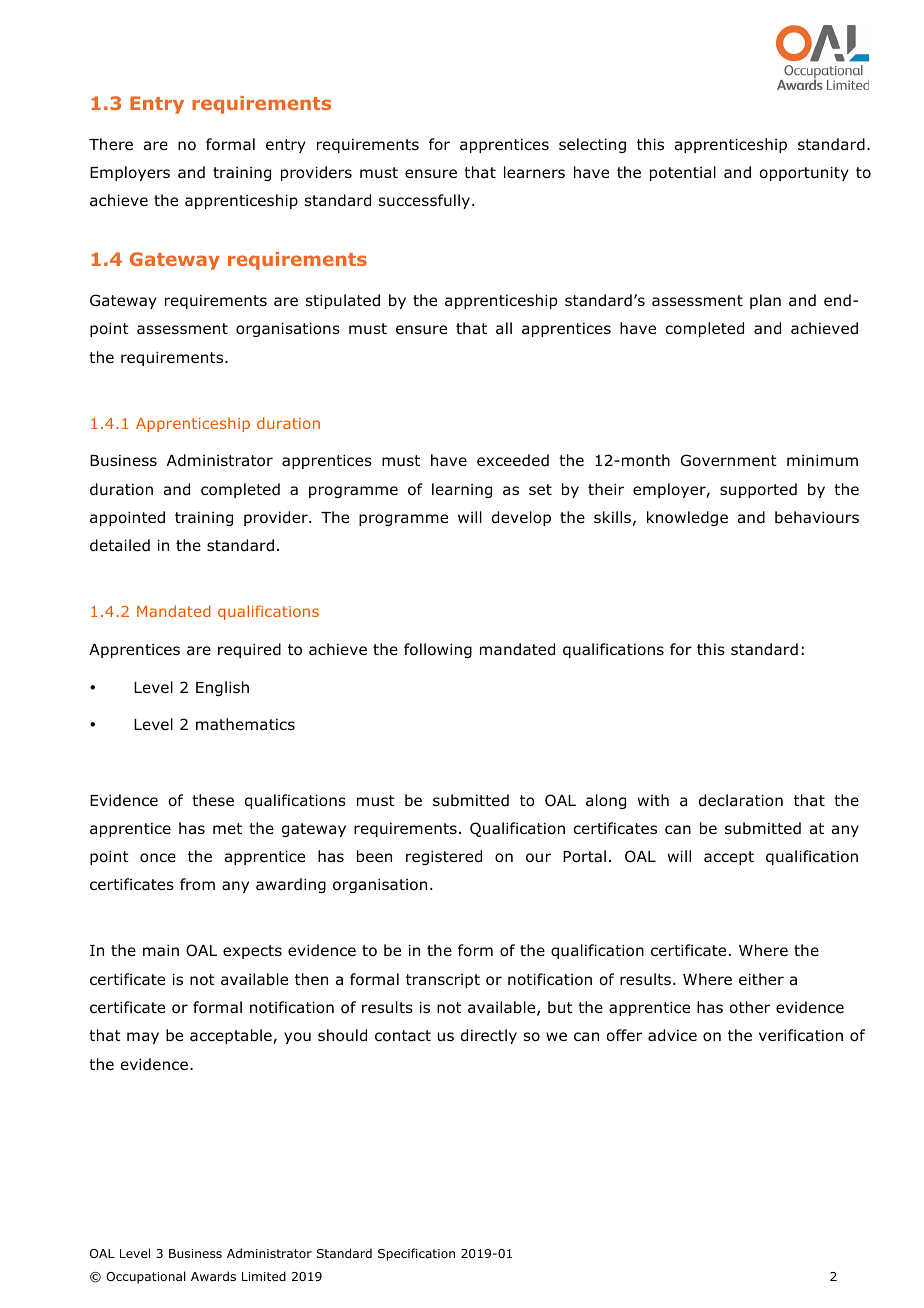  What do you see at coordinates (729, 460) in the screenshot?
I see `Government` at bounding box center [729, 460].
